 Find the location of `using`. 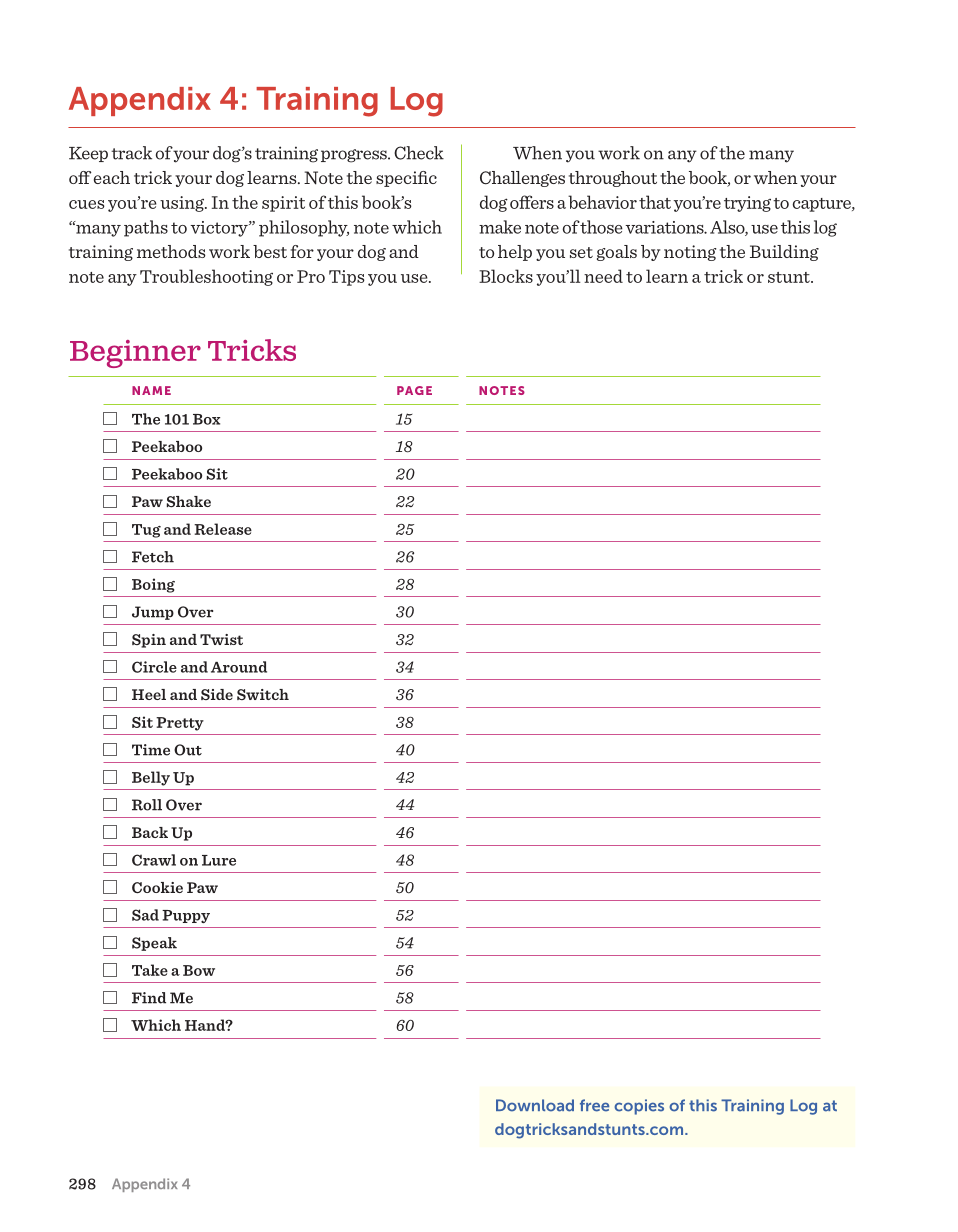

using is located at coordinates (183, 204).
